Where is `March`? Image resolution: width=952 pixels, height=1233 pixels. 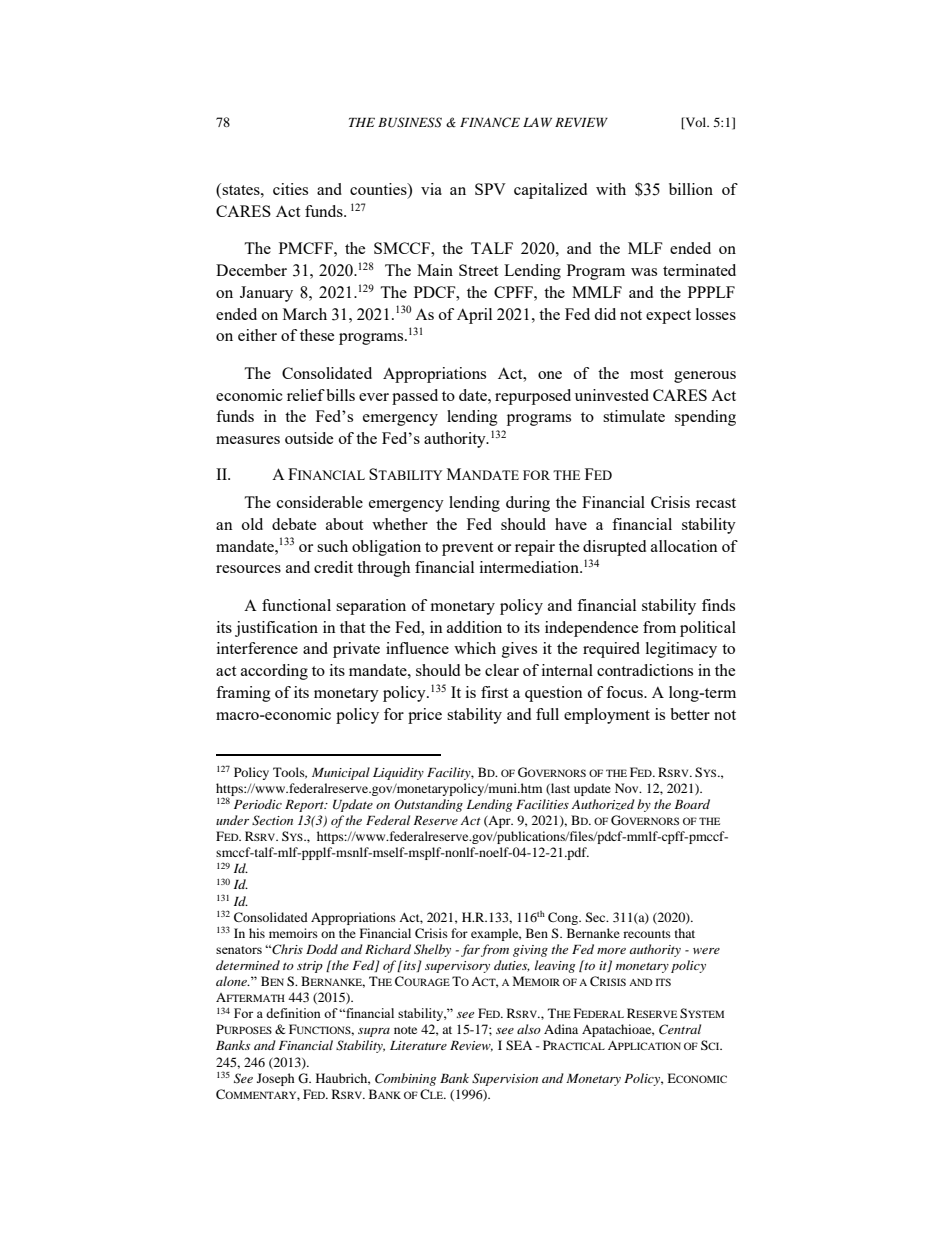
March is located at coordinates (305, 314).
